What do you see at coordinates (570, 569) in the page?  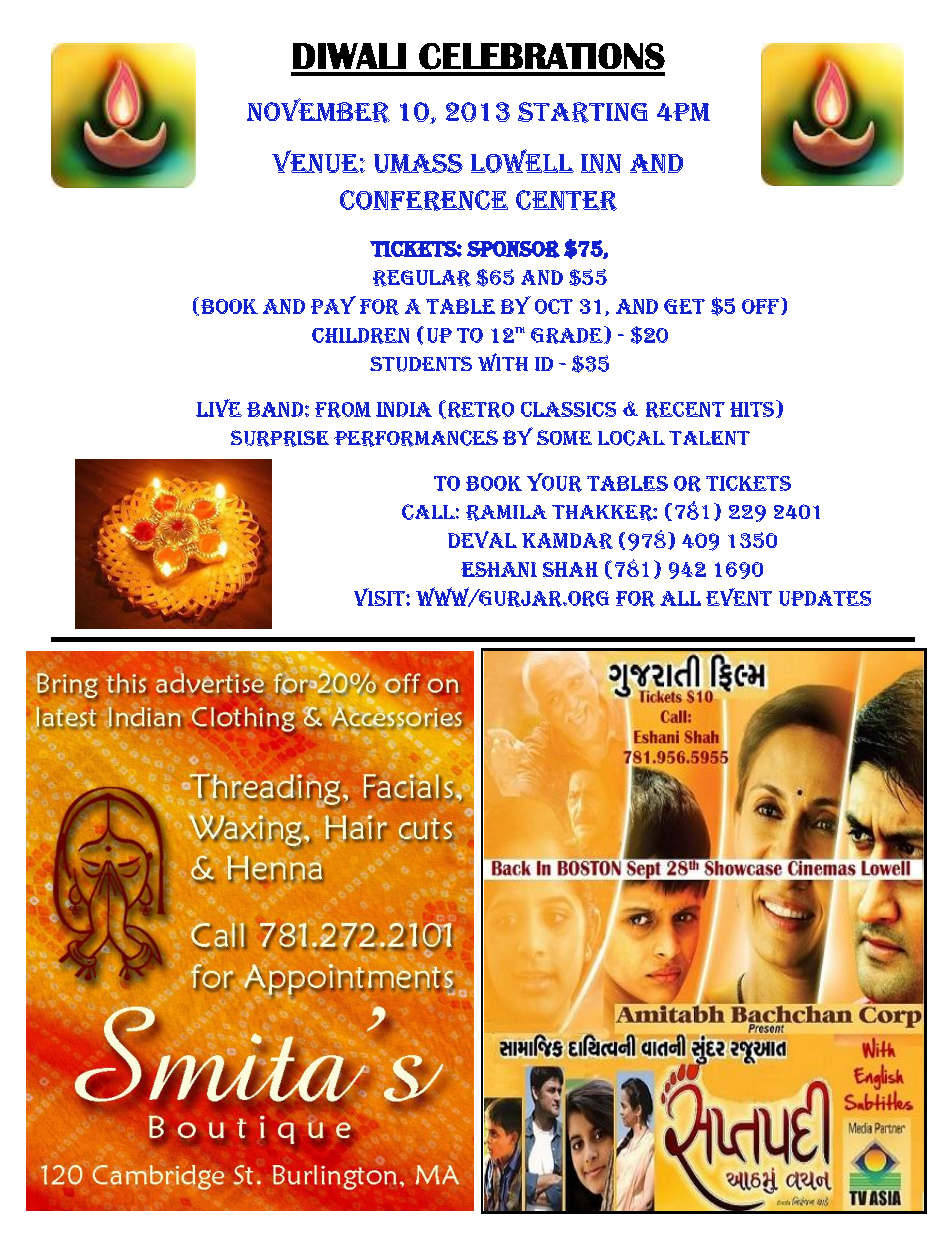 I see `Shah` at bounding box center [570, 569].
